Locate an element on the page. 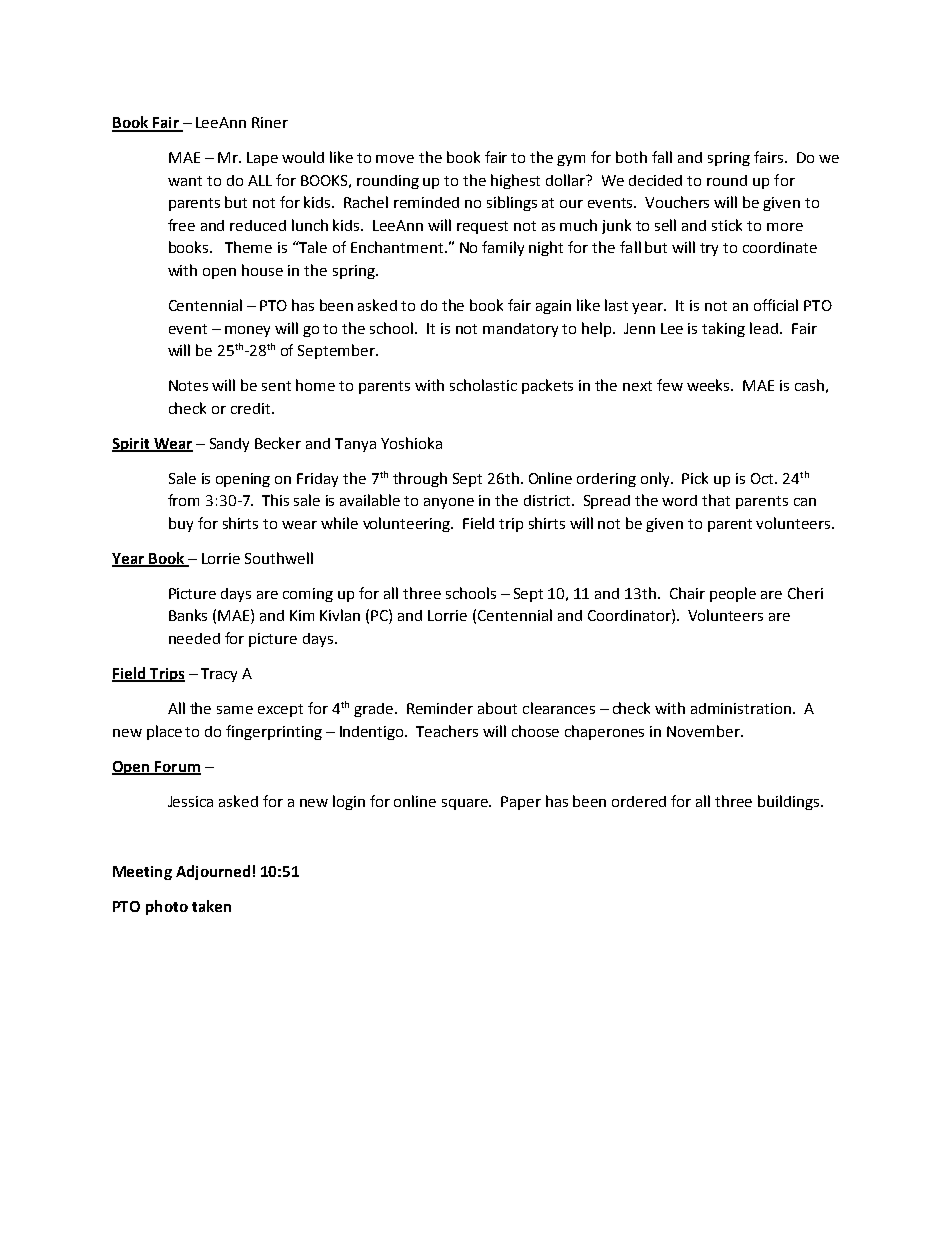  want is located at coordinates (185, 181).
